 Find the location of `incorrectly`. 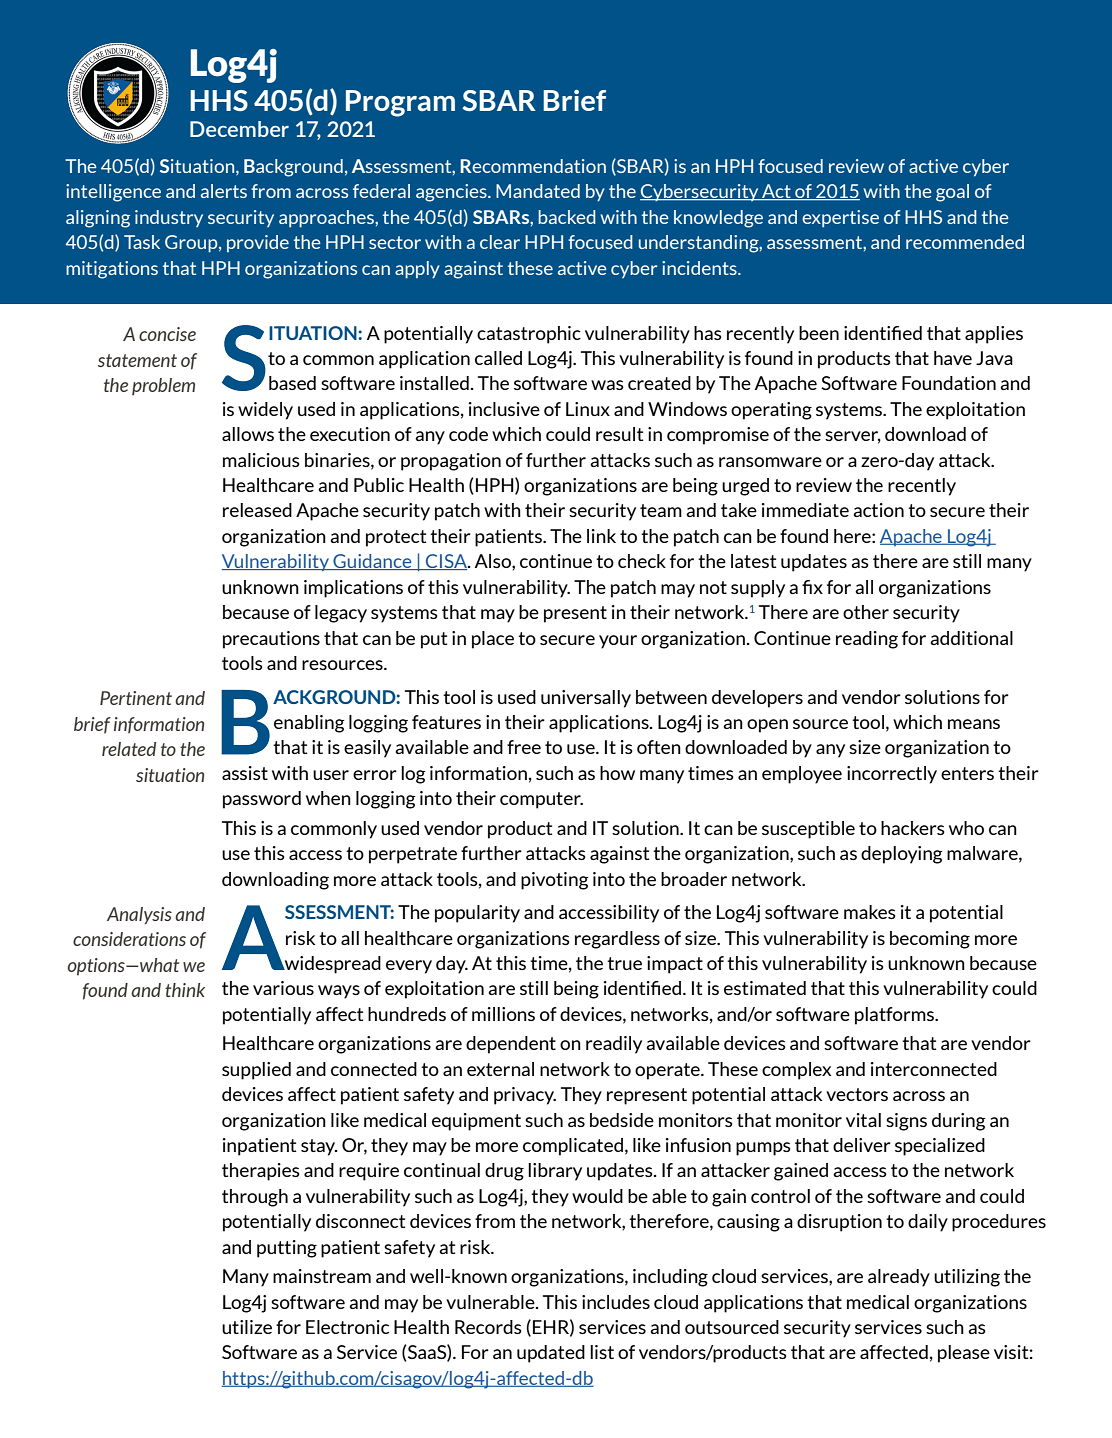

incorrectly is located at coordinates (892, 775).
